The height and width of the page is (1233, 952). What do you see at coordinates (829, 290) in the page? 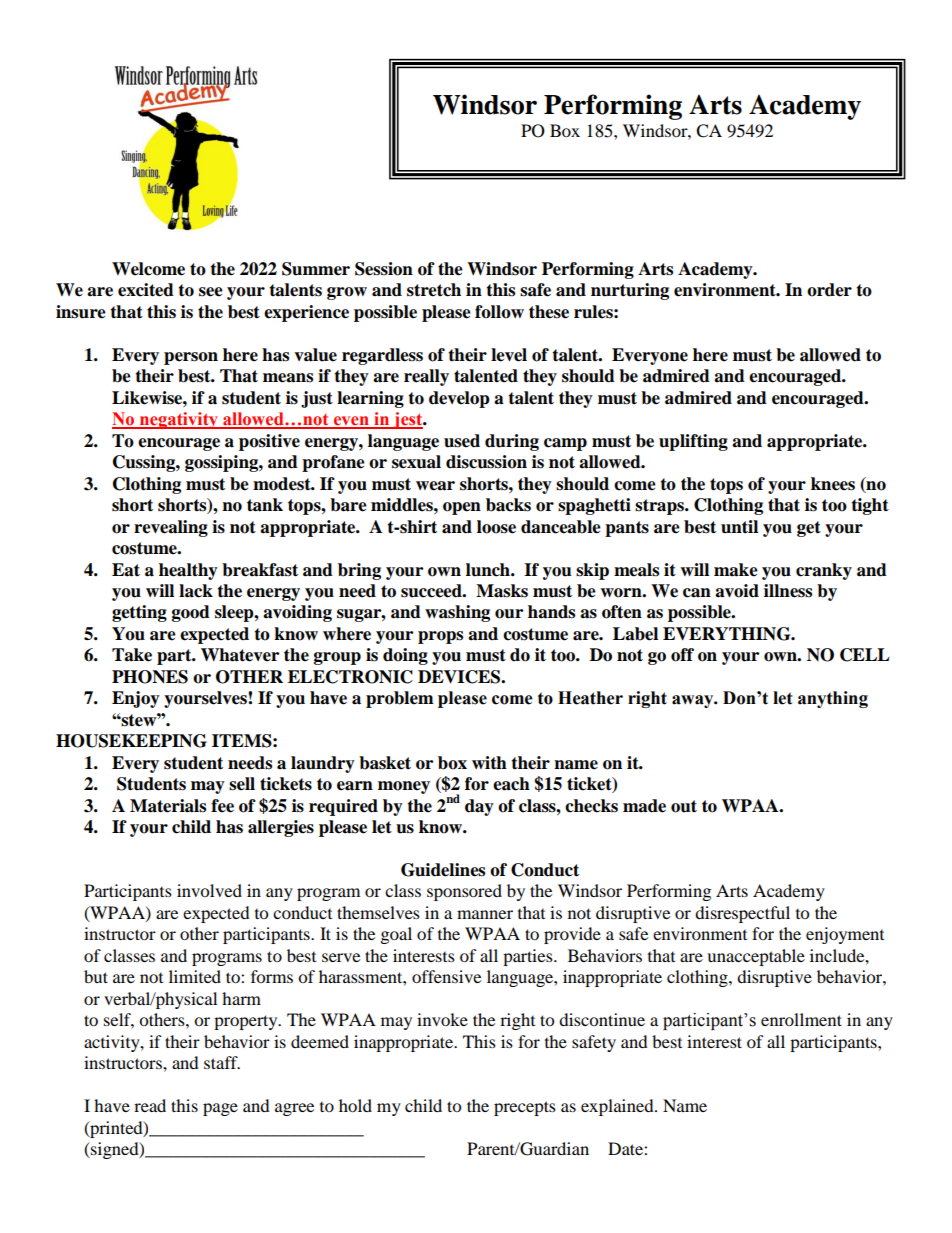
I see `order` at bounding box center [829, 290].
